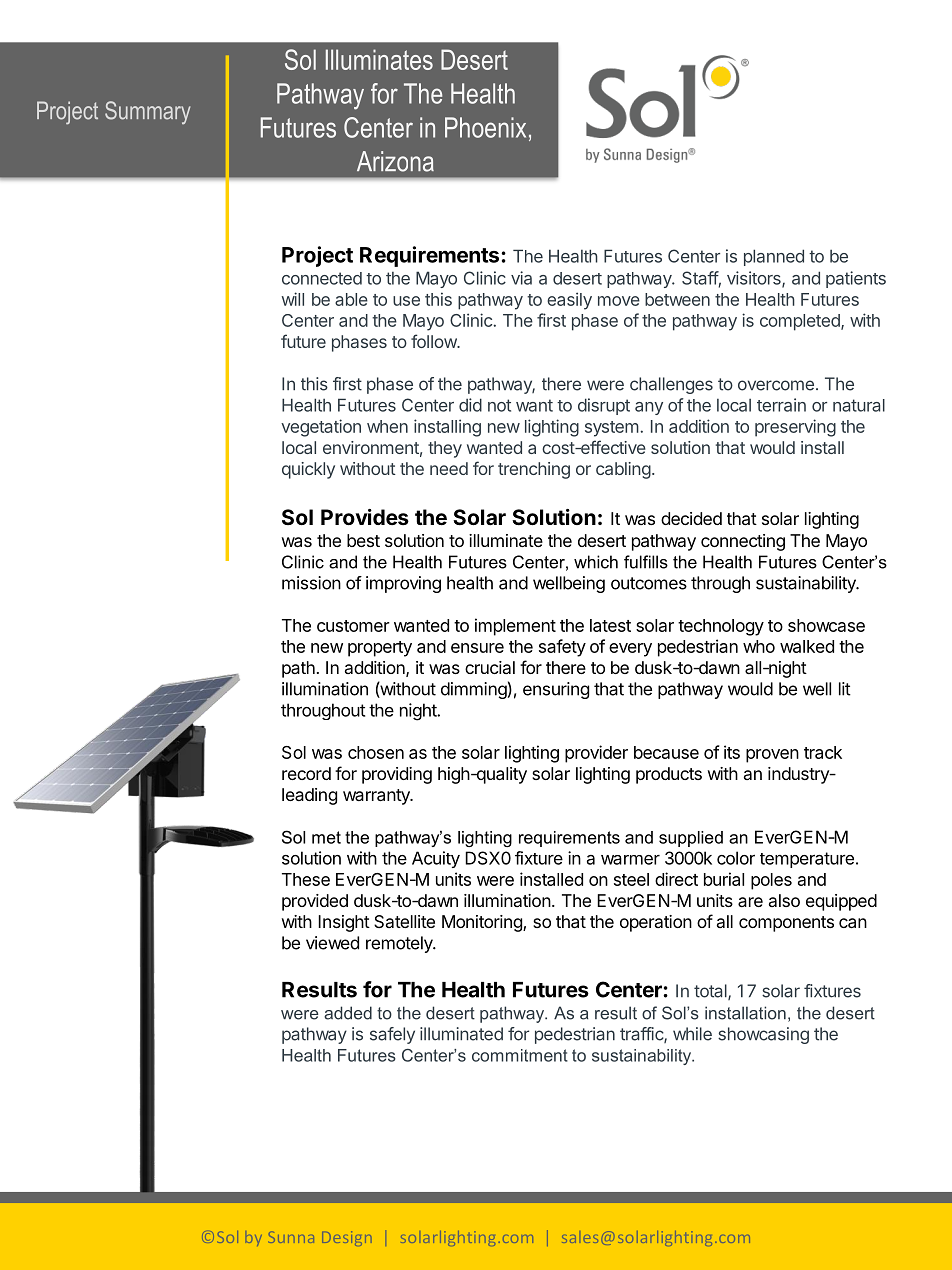 This screenshot has width=952, height=1270. I want to click on provided, so click(315, 902).
